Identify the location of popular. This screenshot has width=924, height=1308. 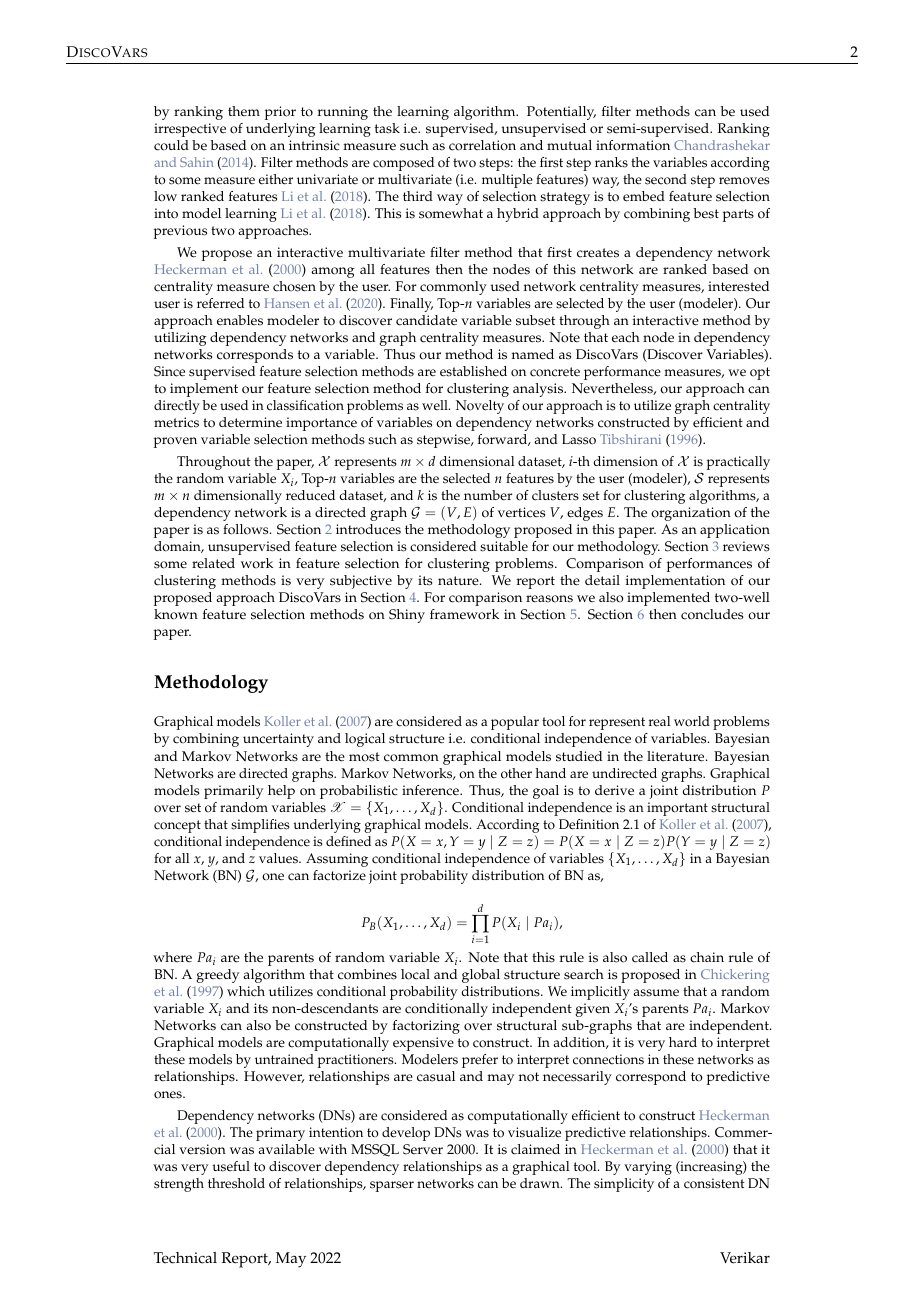
(515, 723).
